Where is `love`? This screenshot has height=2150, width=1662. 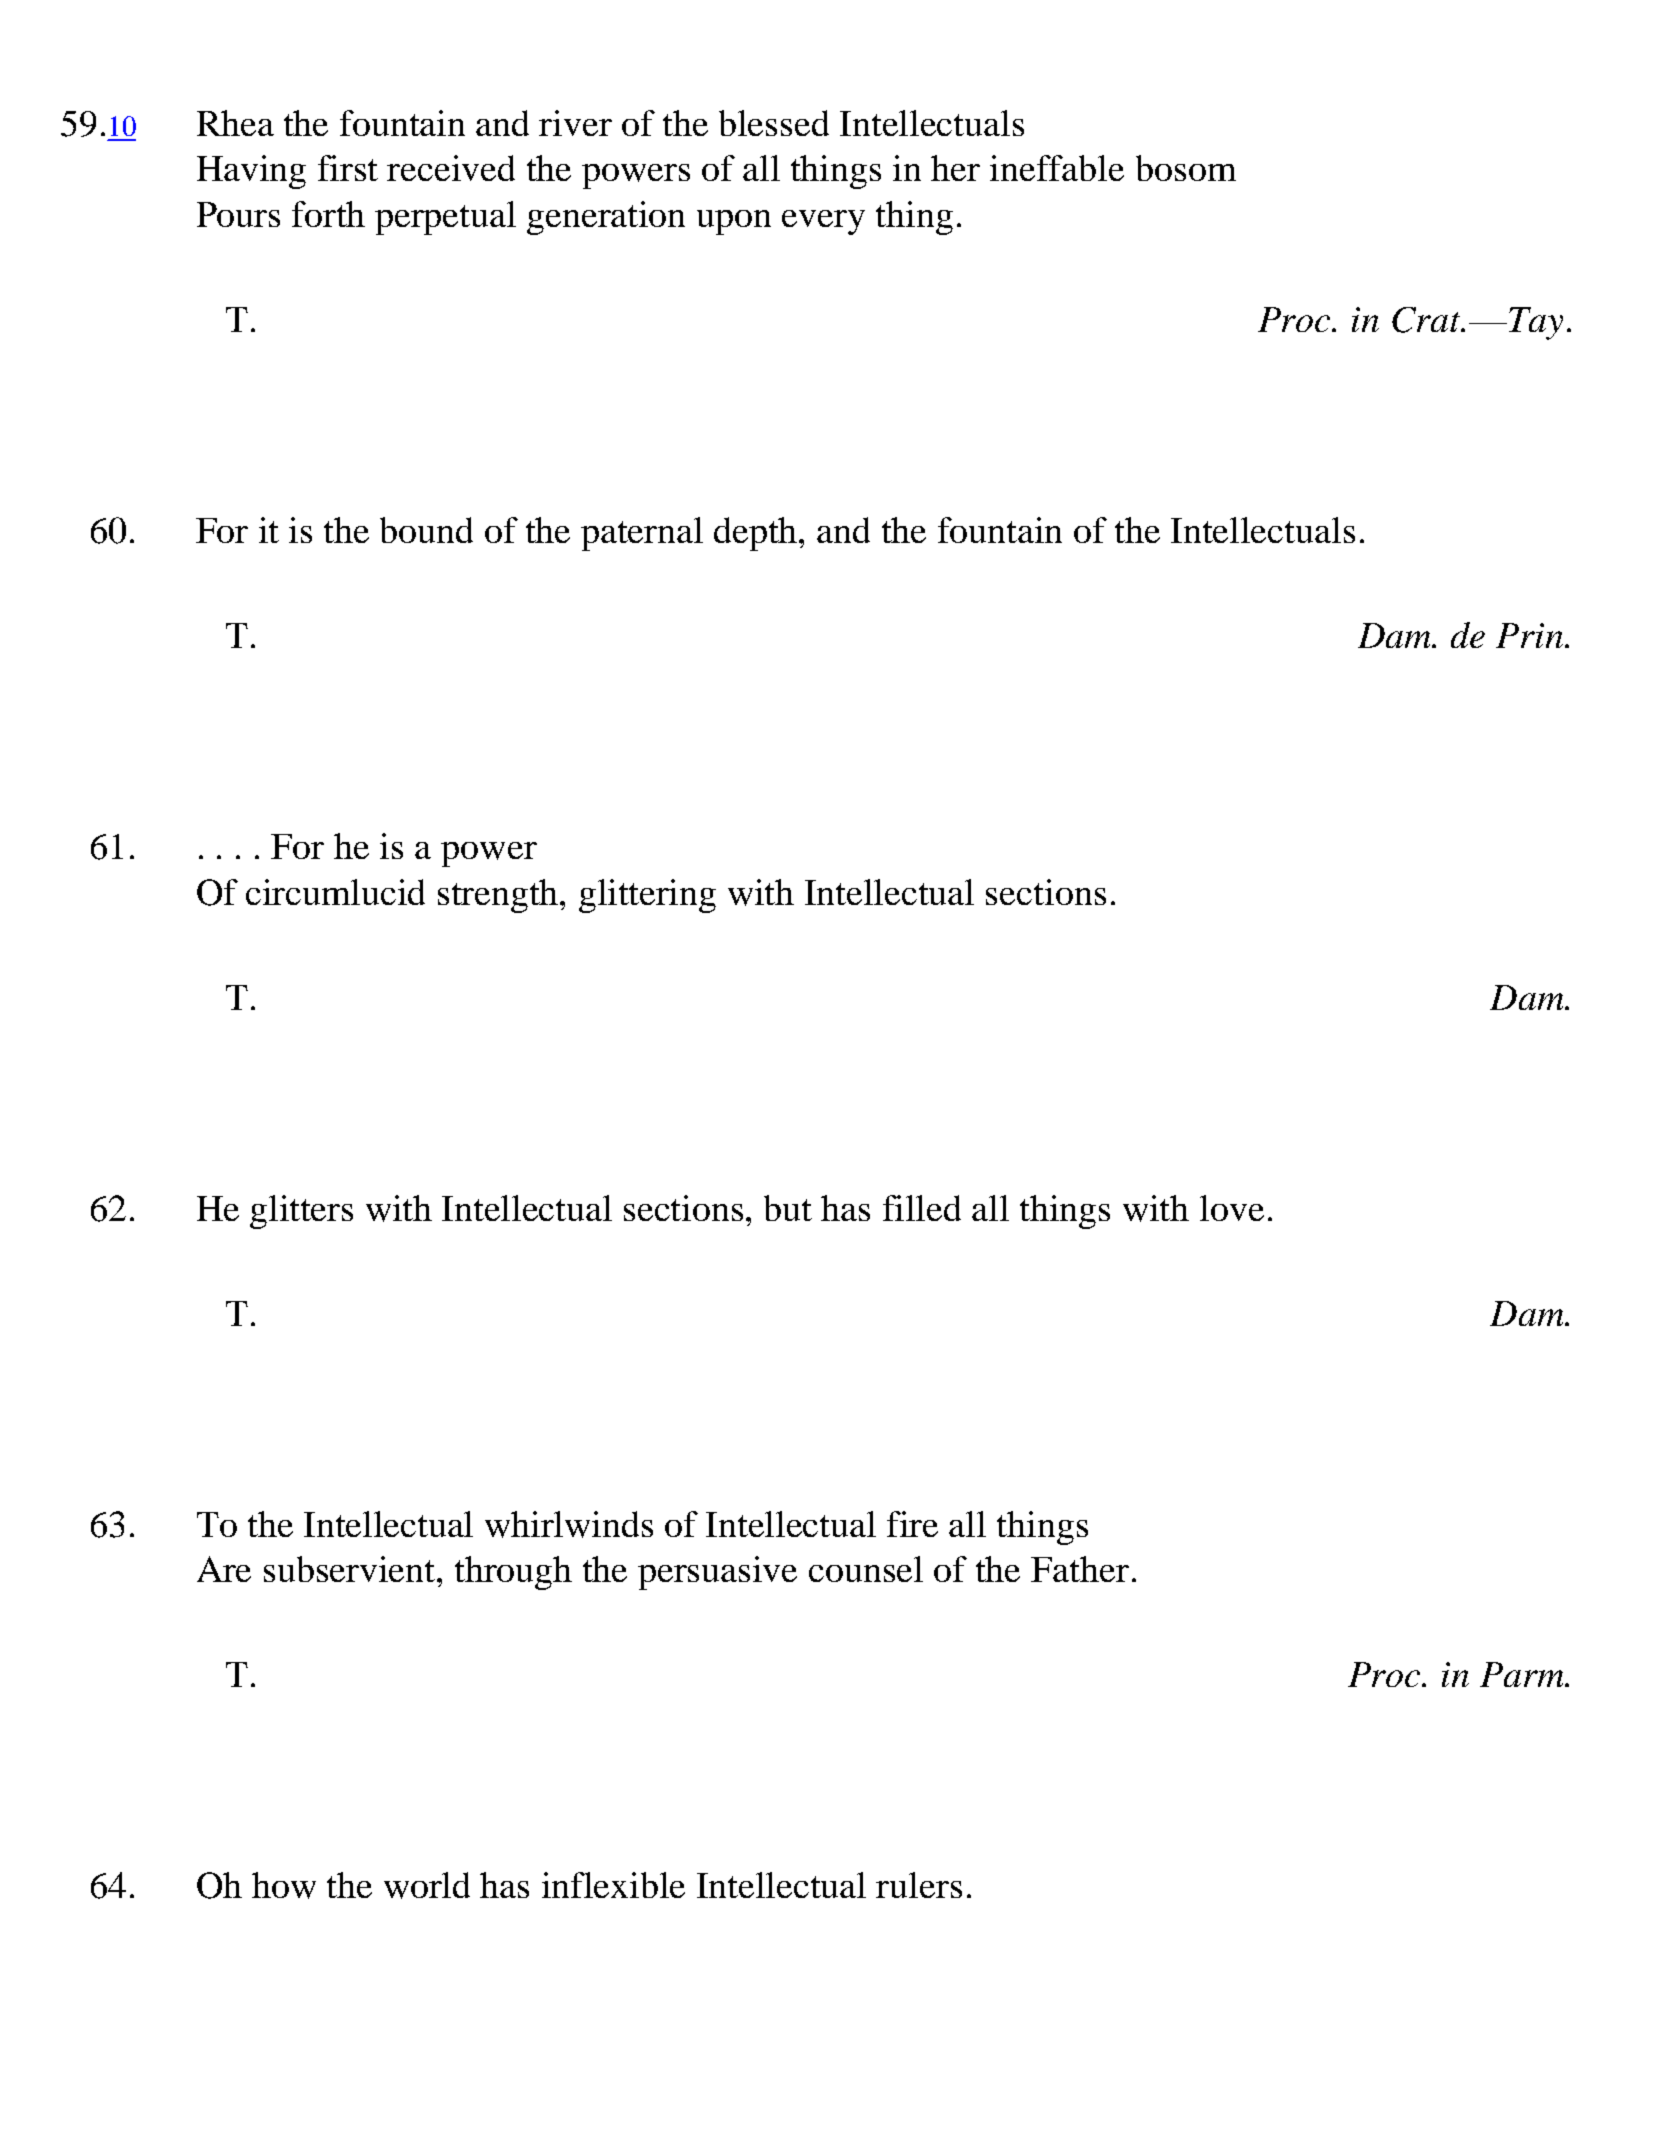
love is located at coordinates (1232, 1208).
